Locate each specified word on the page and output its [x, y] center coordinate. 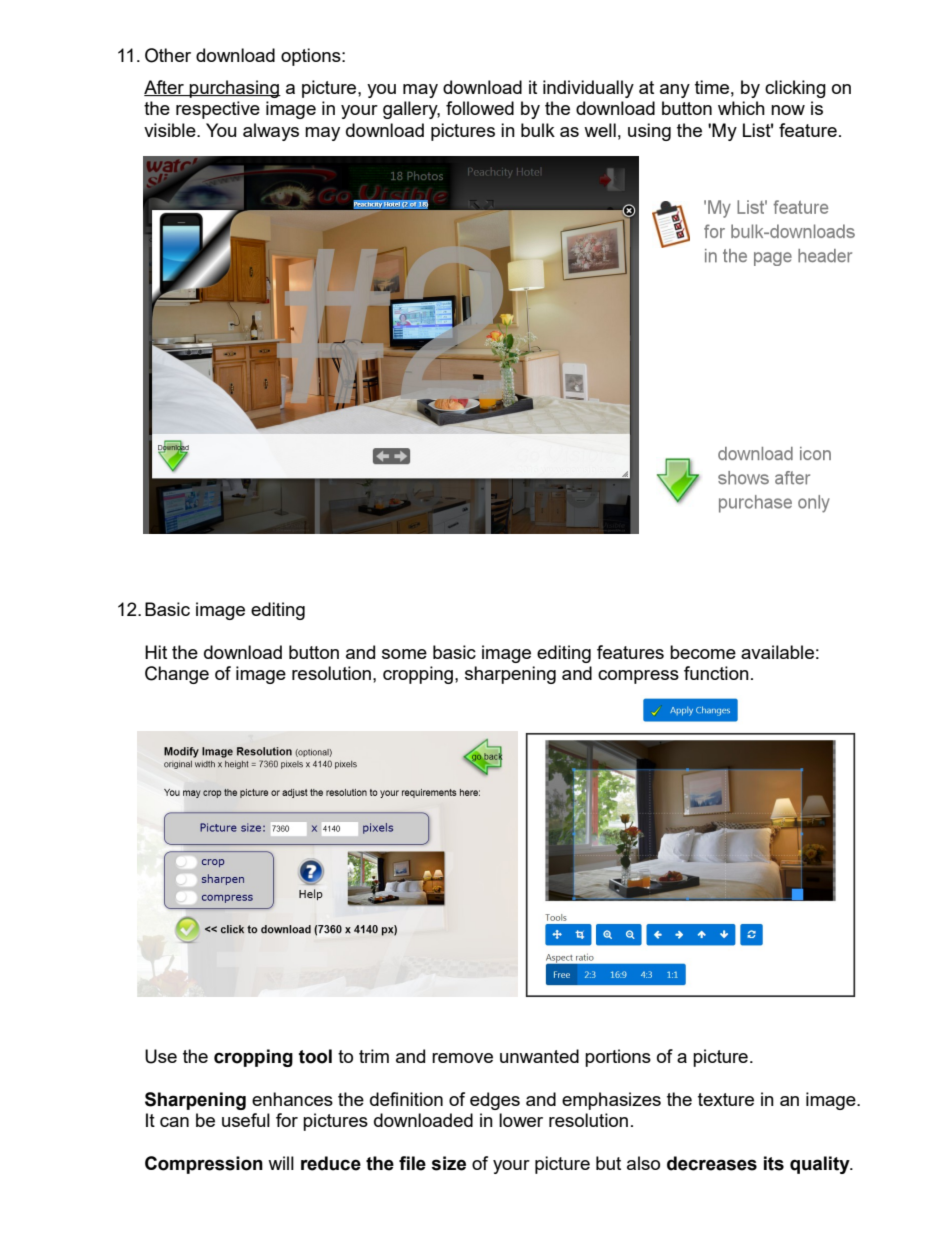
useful [246, 1120]
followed [480, 108]
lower [521, 1120]
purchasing [234, 89]
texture [726, 1099]
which [741, 108]
